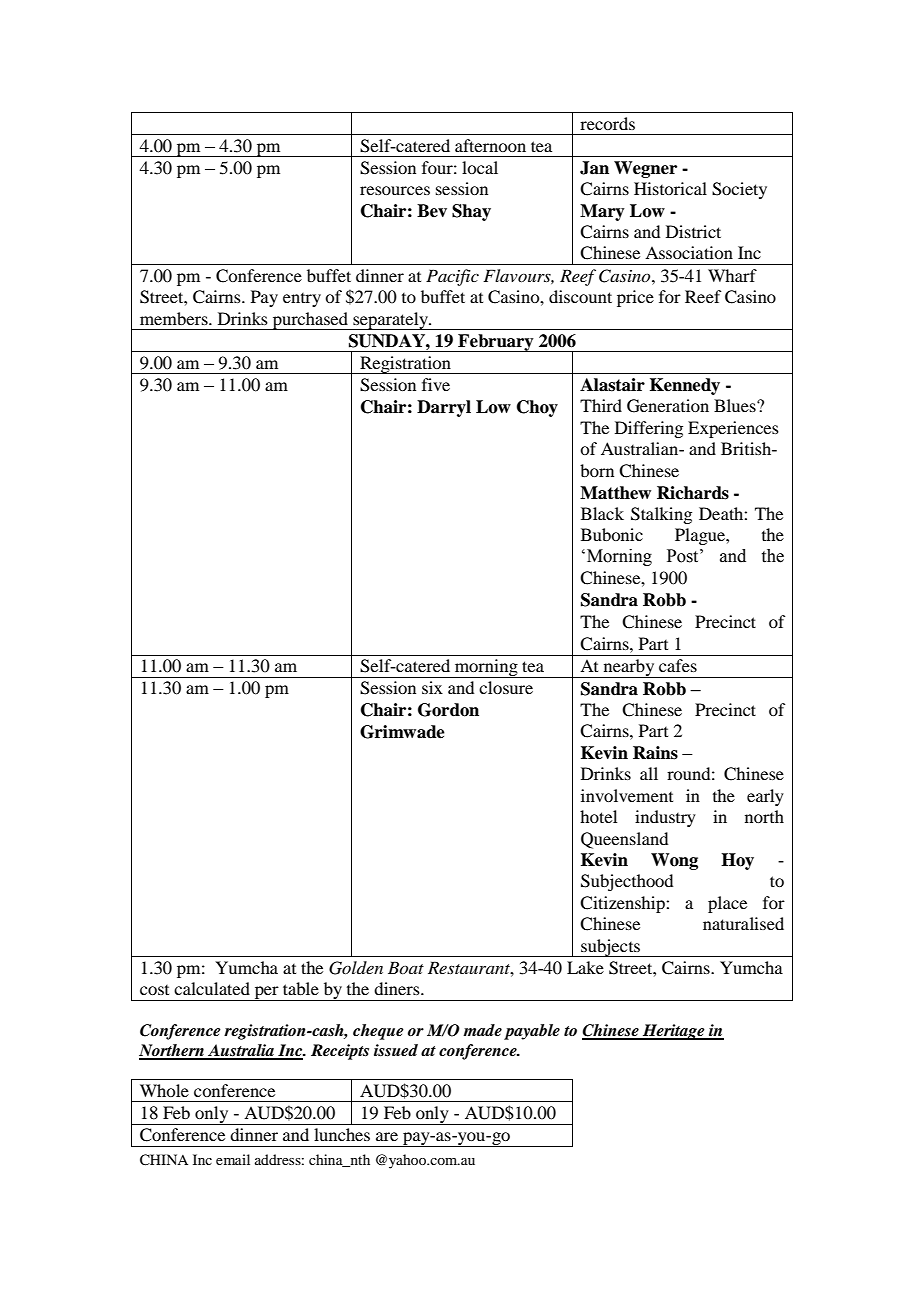 This image has height=1307, width=924. What do you see at coordinates (506, 687) in the image?
I see `closure` at bounding box center [506, 687].
